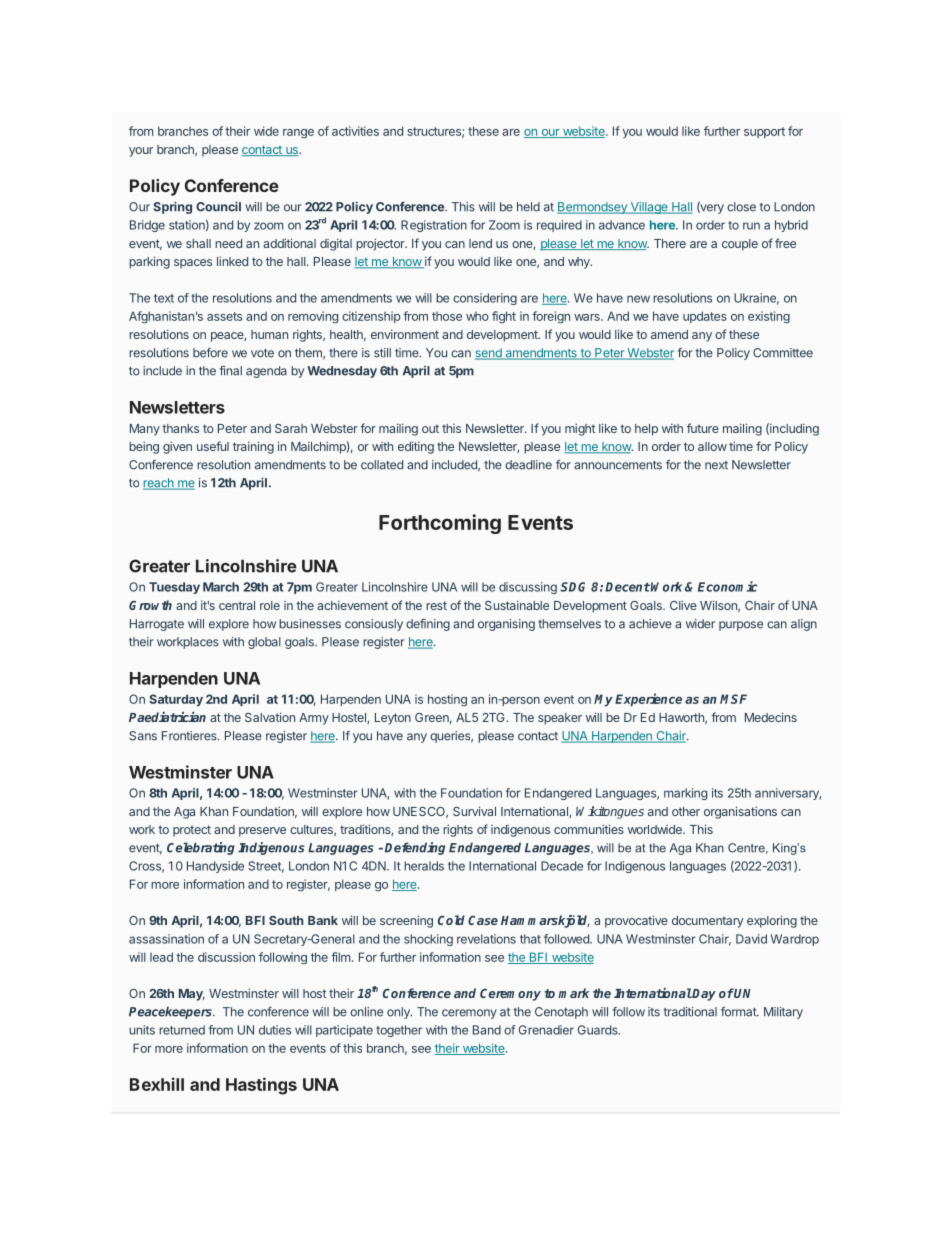 The height and width of the page is (1233, 952). I want to click on central, so click(237, 605).
